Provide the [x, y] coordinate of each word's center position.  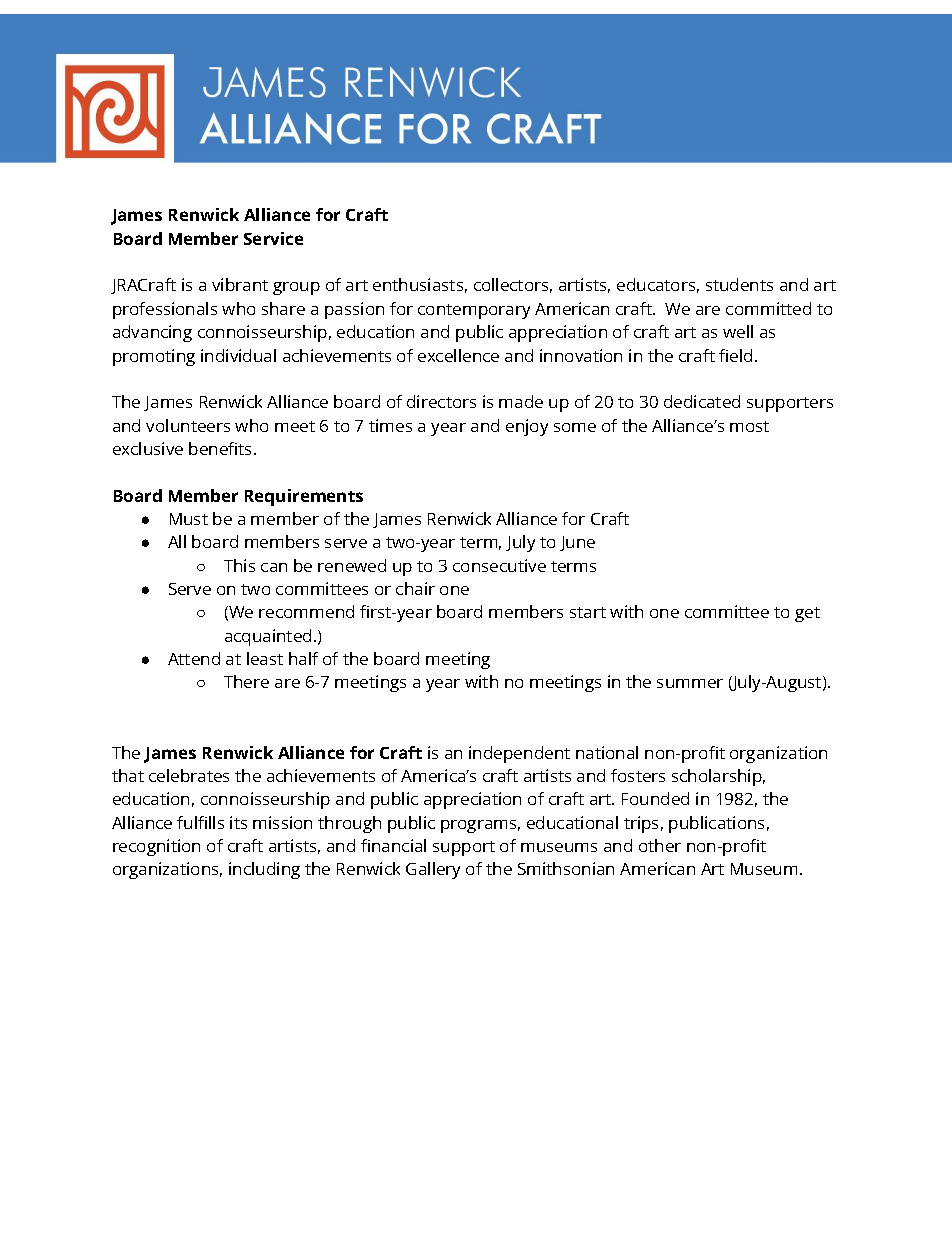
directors [441, 401]
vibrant [240, 284]
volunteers [188, 425]
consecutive [499, 565]
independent [519, 754]
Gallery [433, 870]
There [246, 681]
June [577, 543]
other [660, 845]
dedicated [702, 401]
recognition [156, 847]
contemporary [474, 311]
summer [690, 683]
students [739, 284]
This [239, 565]
